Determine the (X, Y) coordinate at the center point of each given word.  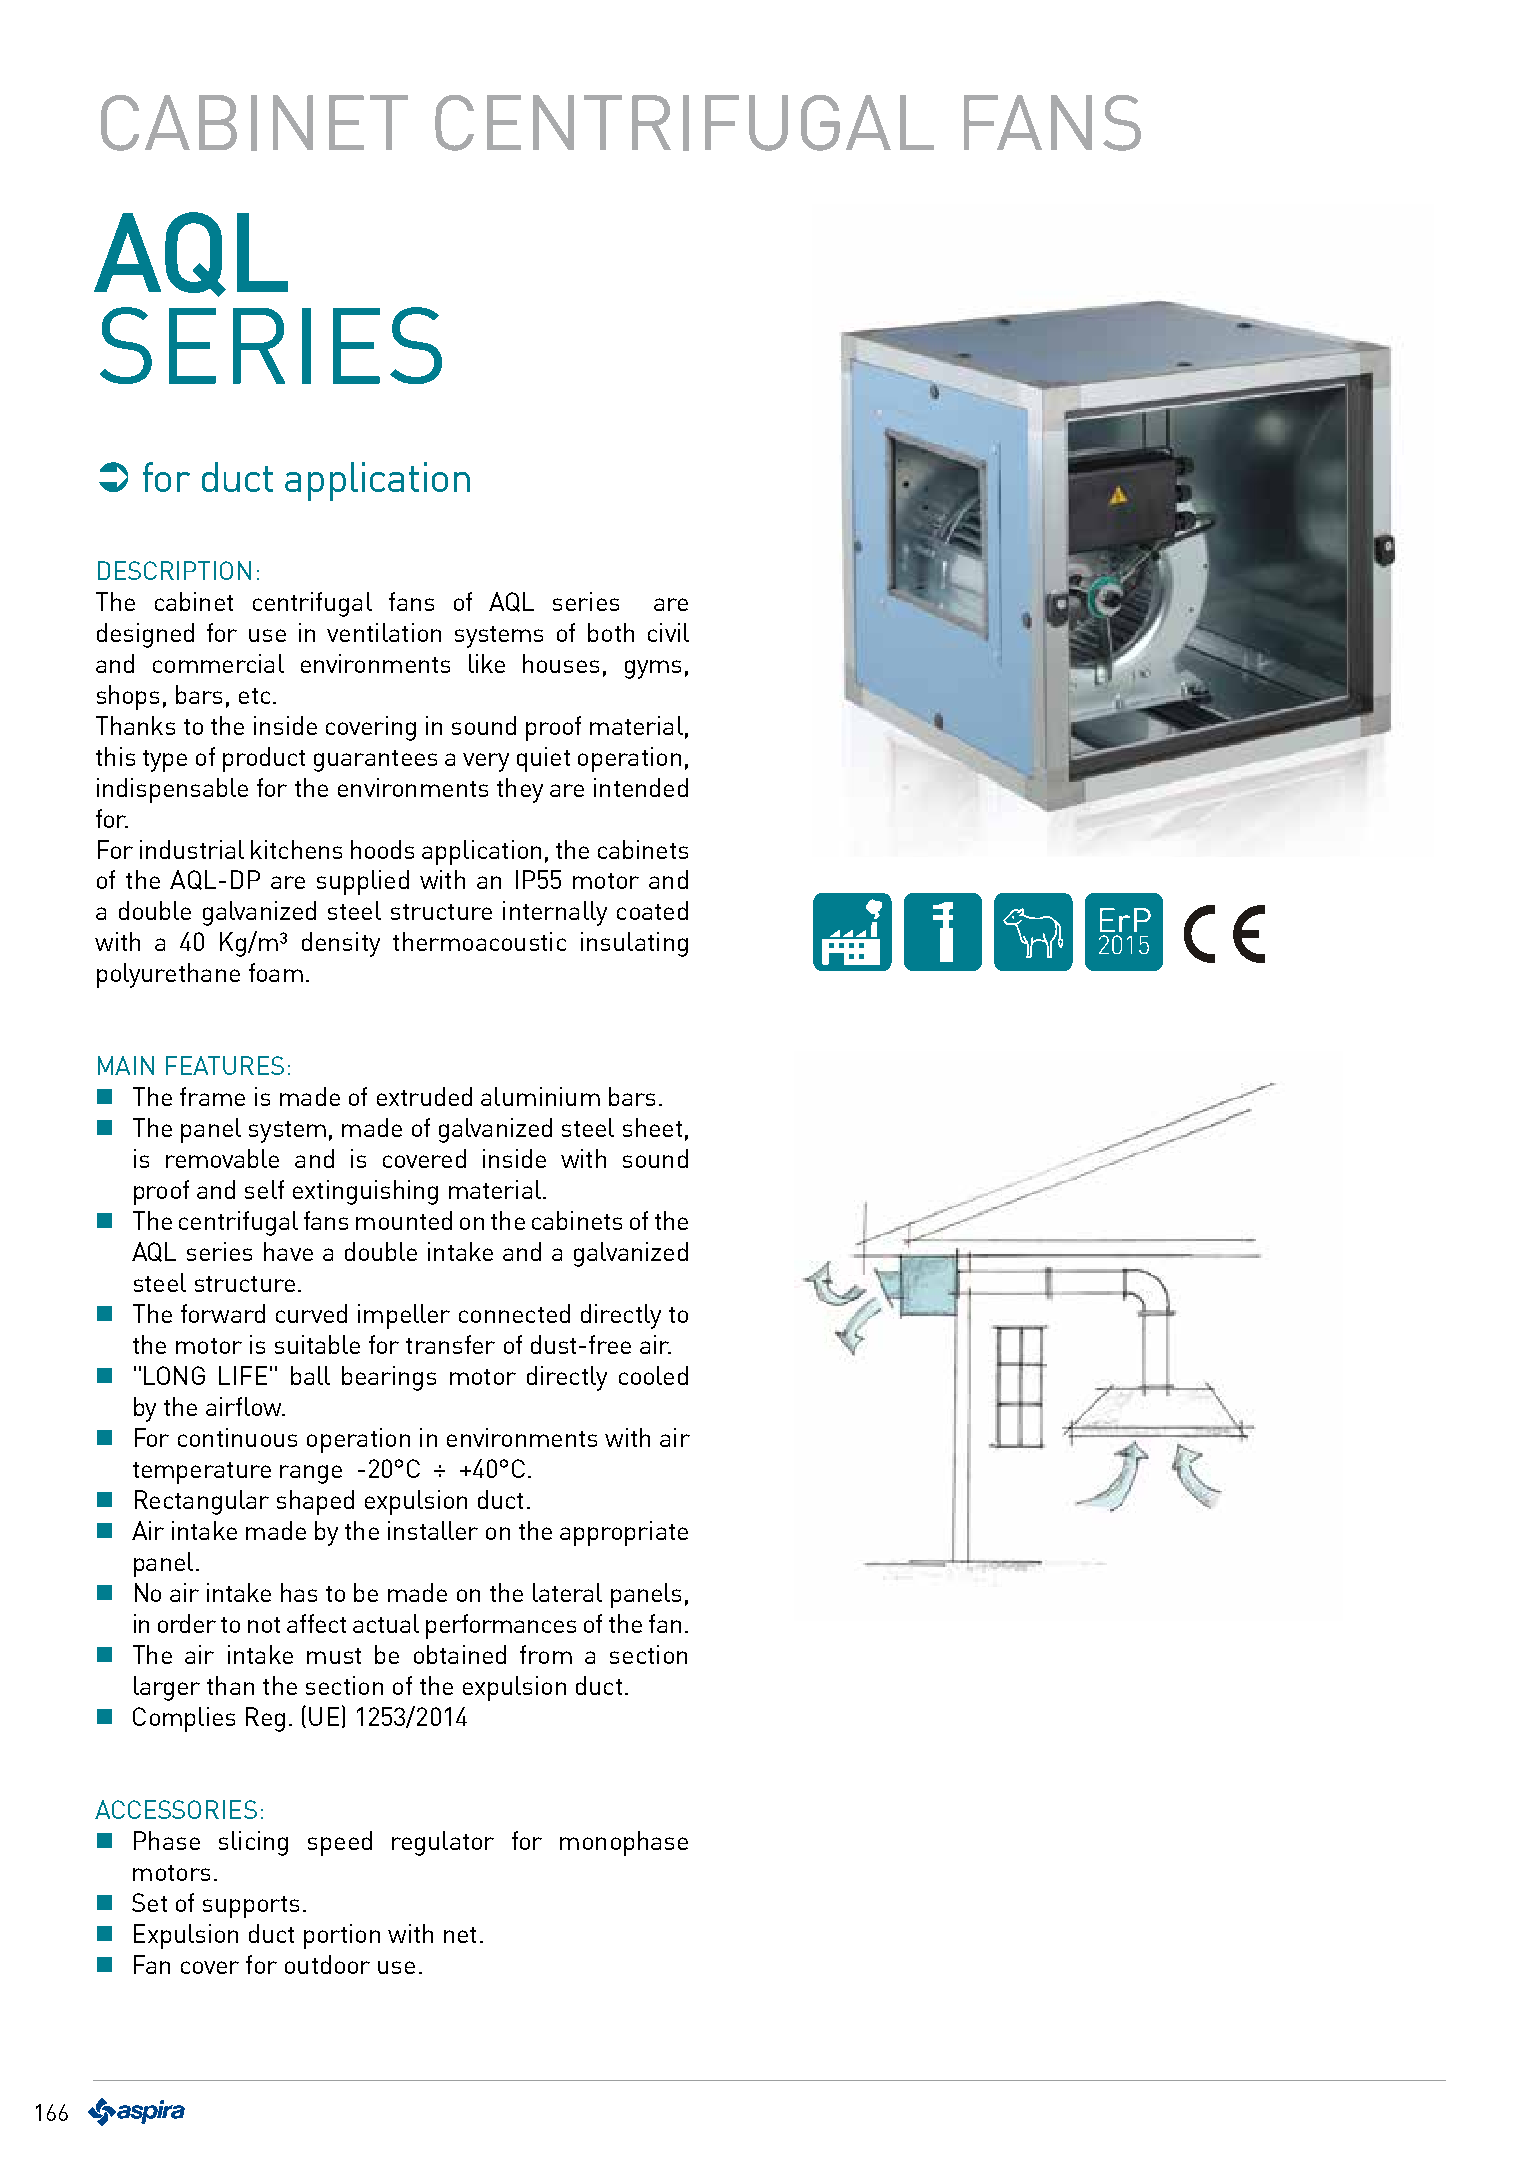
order (187, 1623)
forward (223, 1313)
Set (149, 1902)
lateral (567, 1592)
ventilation (384, 632)
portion (342, 1936)
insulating (634, 944)
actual (386, 1623)
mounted (404, 1220)
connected (514, 1313)
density (341, 944)
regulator (443, 1843)
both (611, 632)
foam (276, 972)
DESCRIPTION (174, 570)
